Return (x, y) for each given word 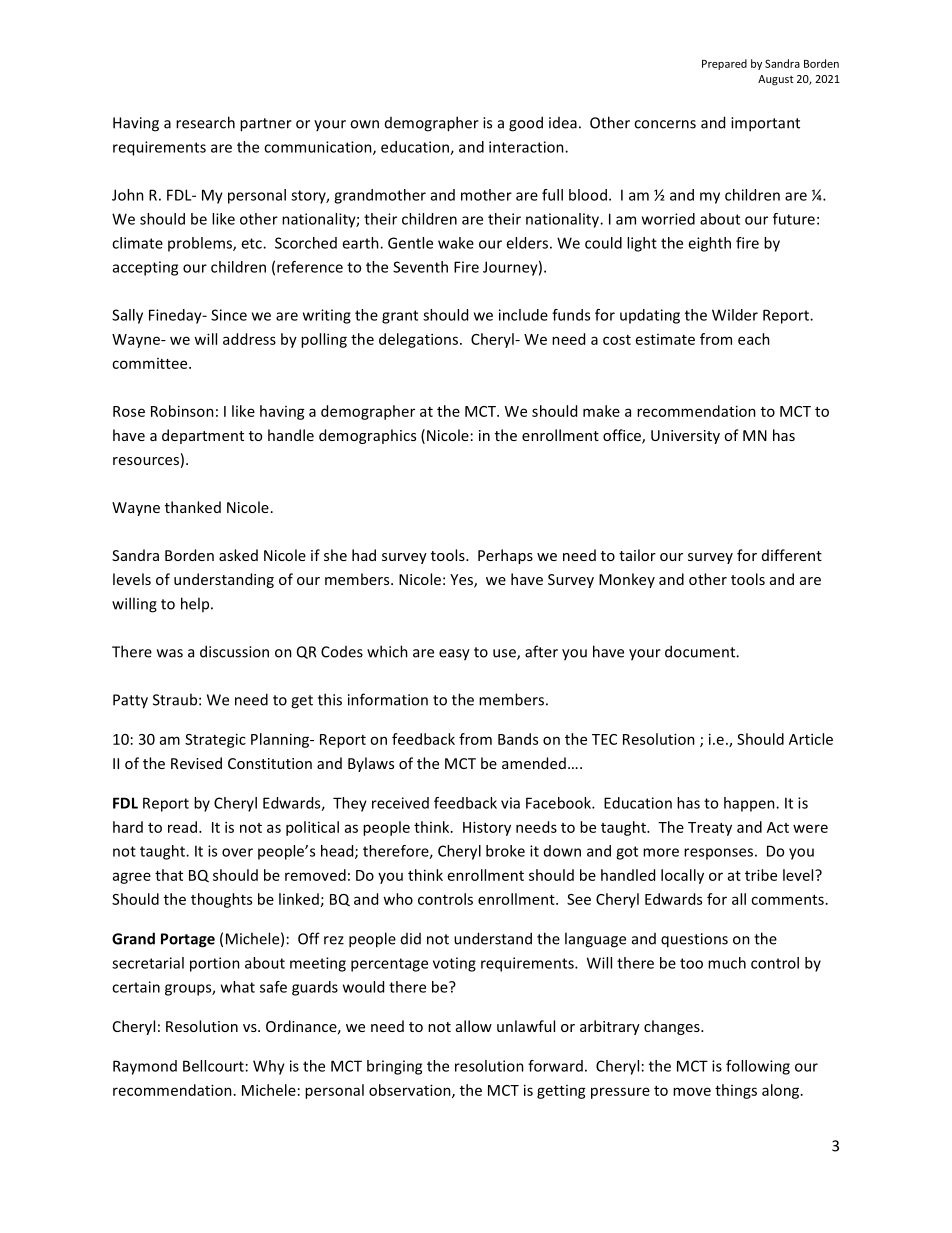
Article (811, 739)
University (685, 437)
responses (718, 854)
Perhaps (505, 556)
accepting (145, 268)
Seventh (420, 267)
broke (505, 851)
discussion (234, 651)
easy (454, 655)
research (205, 122)
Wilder (735, 315)
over (237, 852)
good (526, 124)
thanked (193, 507)
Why (269, 1067)
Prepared (724, 64)
